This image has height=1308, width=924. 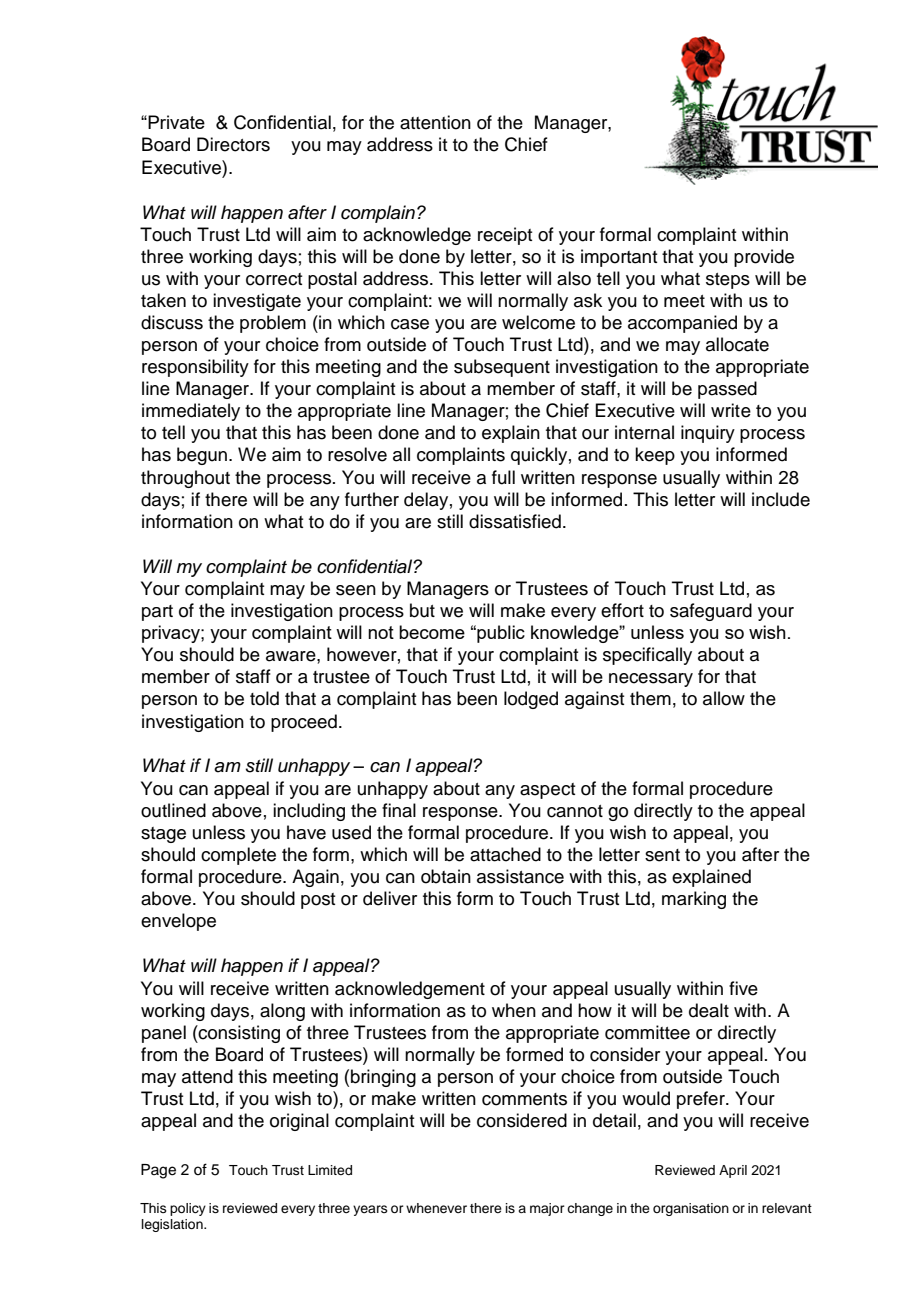 What do you see at coordinates (503, 477) in the image?
I see `full` at bounding box center [503, 477].
